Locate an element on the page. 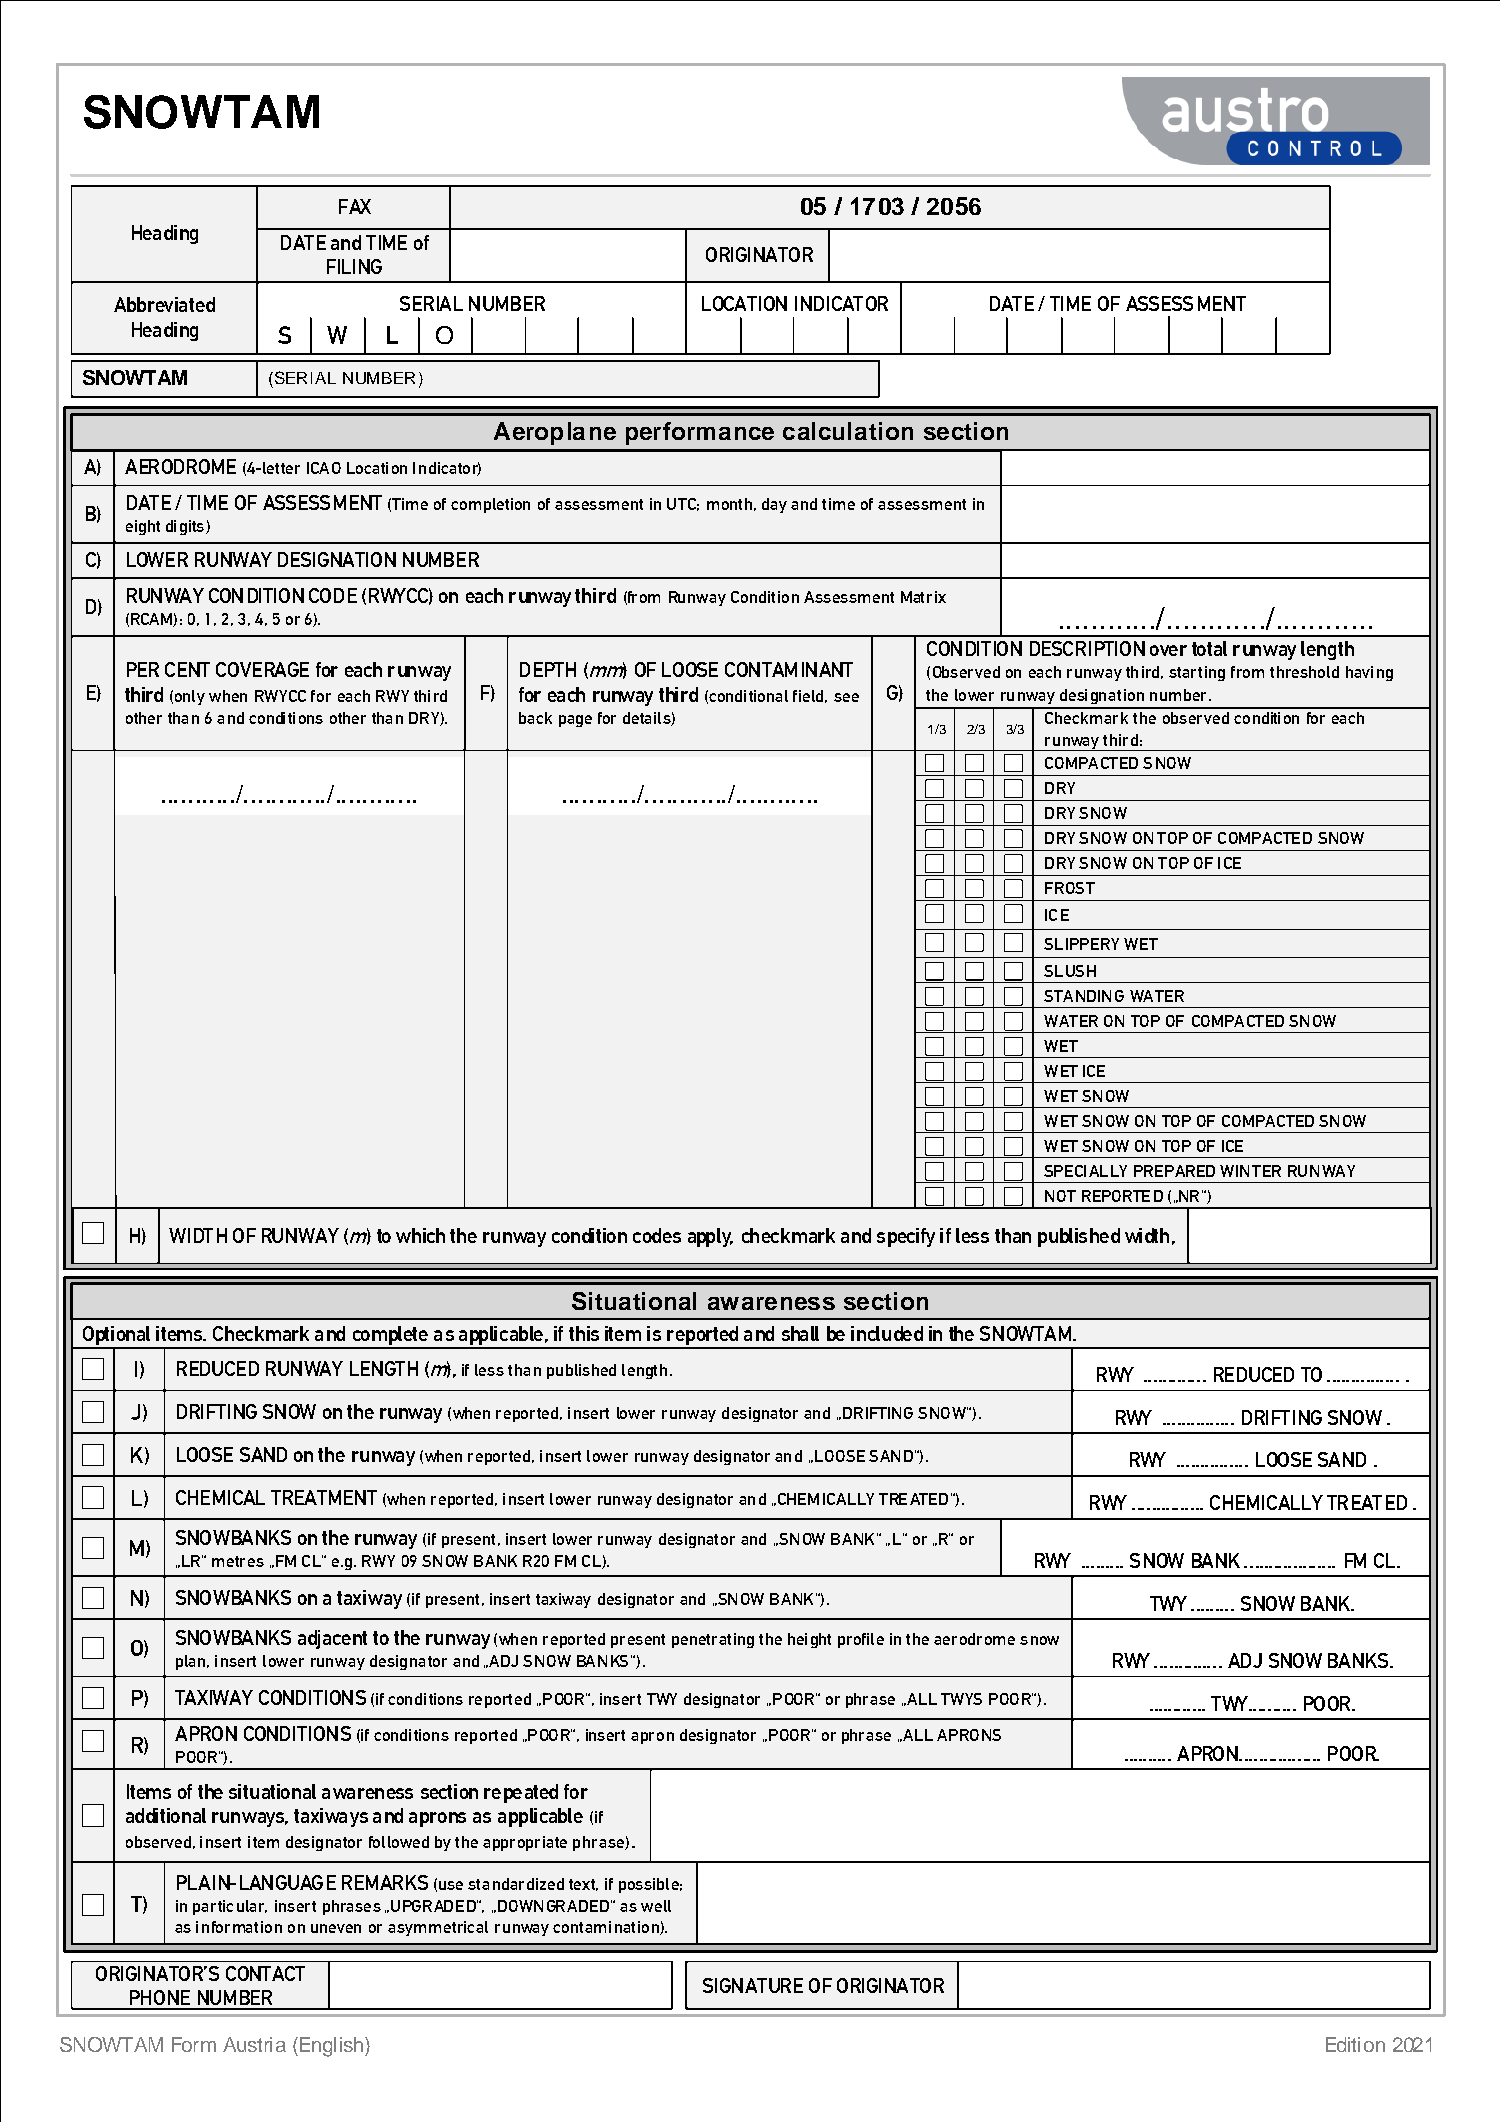 The height and width of the page is (2122, 1500). CONTACT is located at coordinates (265, 1973).
